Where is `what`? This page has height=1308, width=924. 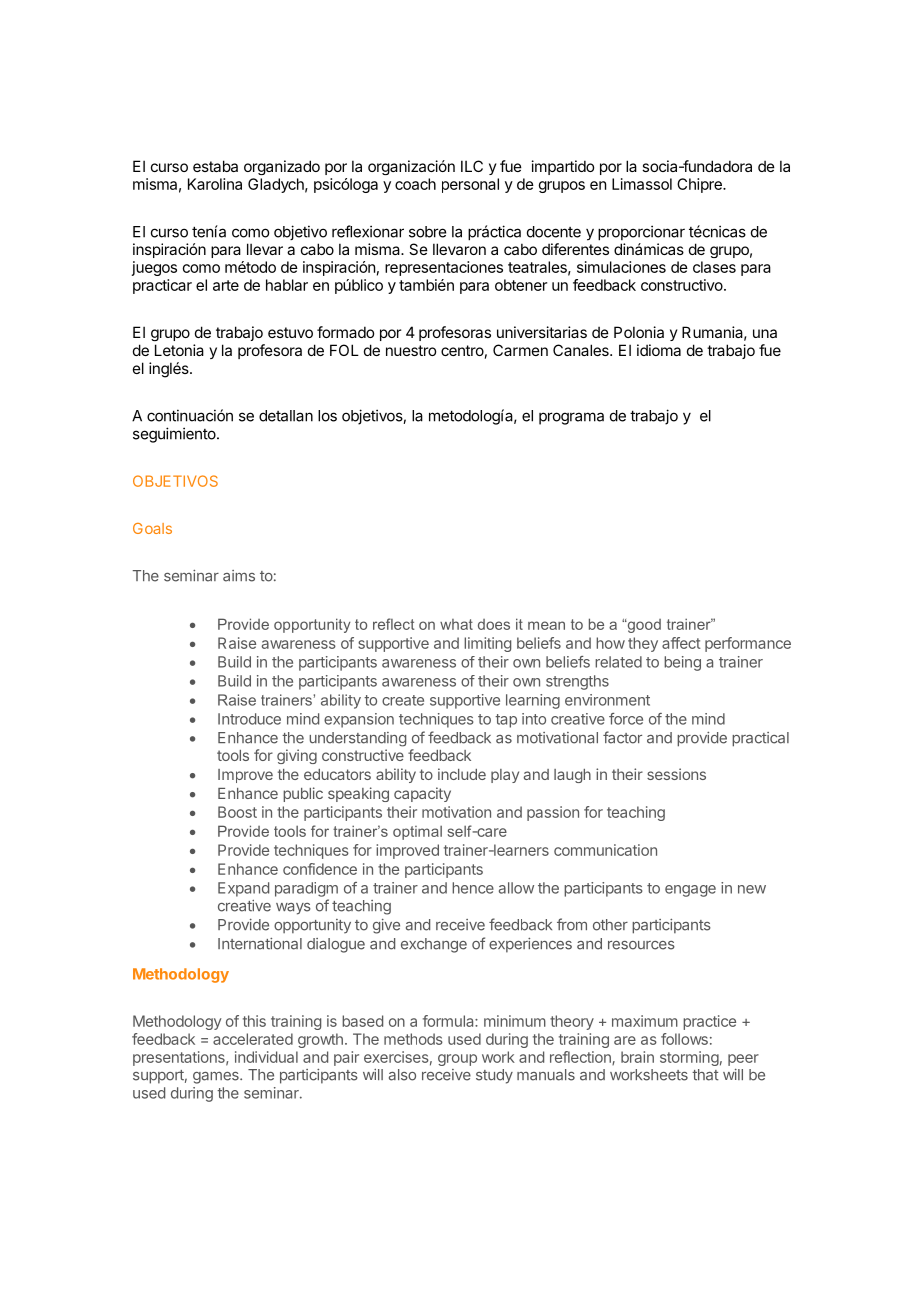
what is located at coordinates (456, 624).
